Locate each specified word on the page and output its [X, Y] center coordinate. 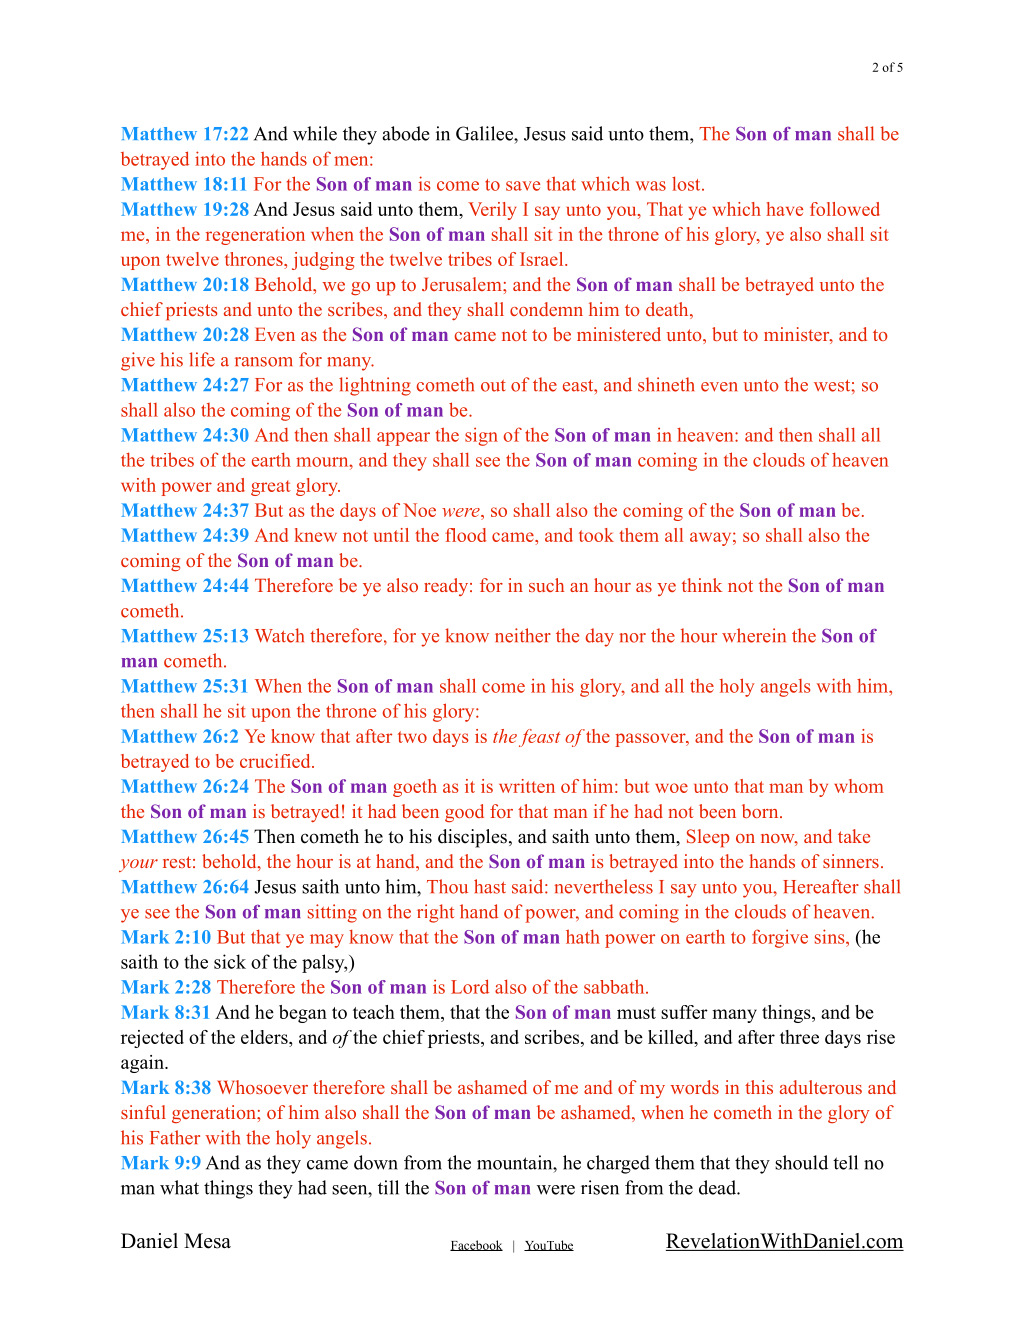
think [702, 585]
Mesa [207, 1241]
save [523, 186]
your [138, 865]
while [315, 133]
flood [465, 535]
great [271, 488]
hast [490, 886]
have [784, 209]
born [761, 811]
